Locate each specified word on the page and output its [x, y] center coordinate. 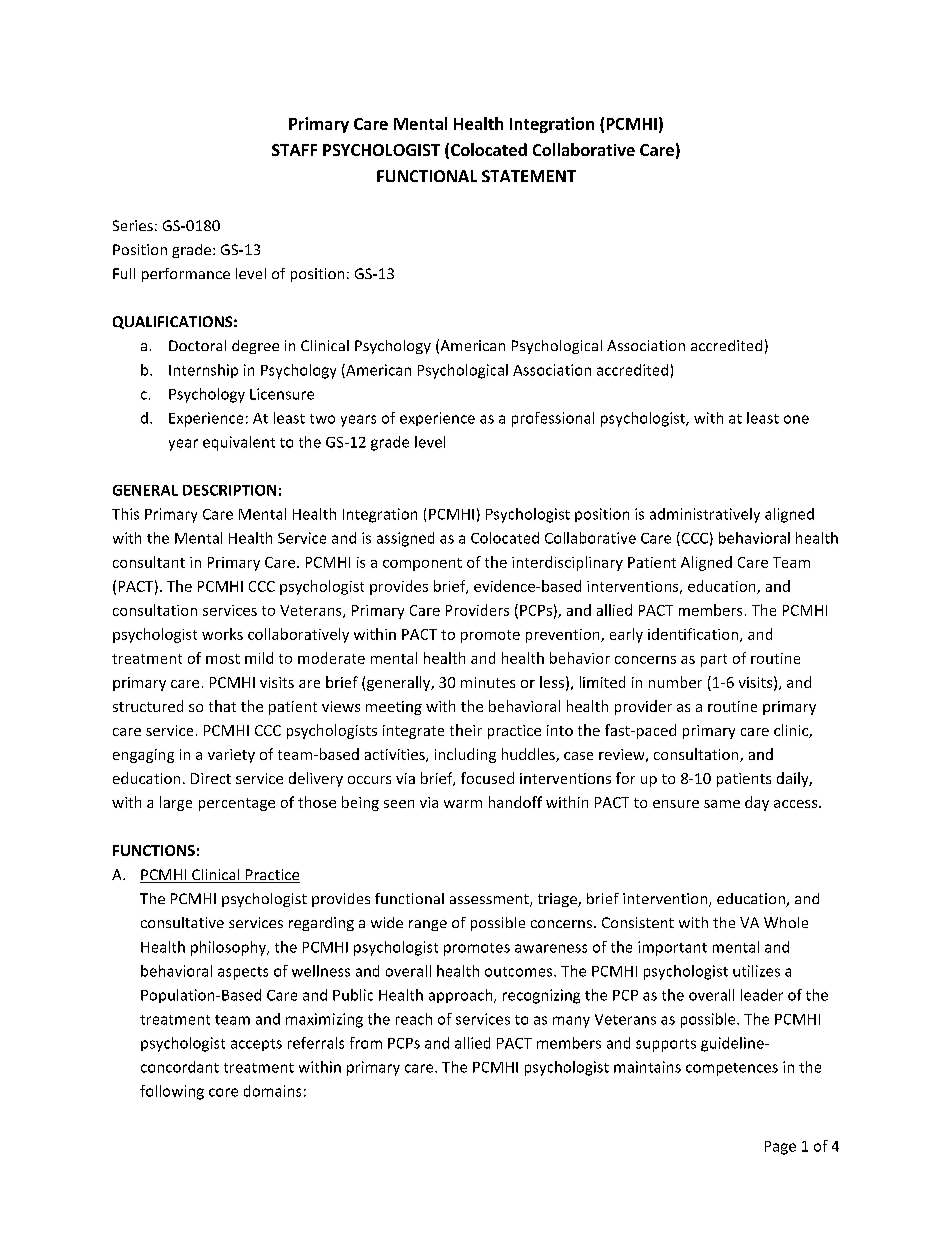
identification [694, 635]
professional [553, 419]
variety [231, 756]
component [422, 564]
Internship [203, 371]
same [722, 804]
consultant [149, 562]
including [465, 755]
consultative [182, 922]
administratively [705, 515]
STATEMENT [529, 176]
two [322, 419]
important [672, 948]
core [223, 1092]
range [428, 925]
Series [133, 225]
